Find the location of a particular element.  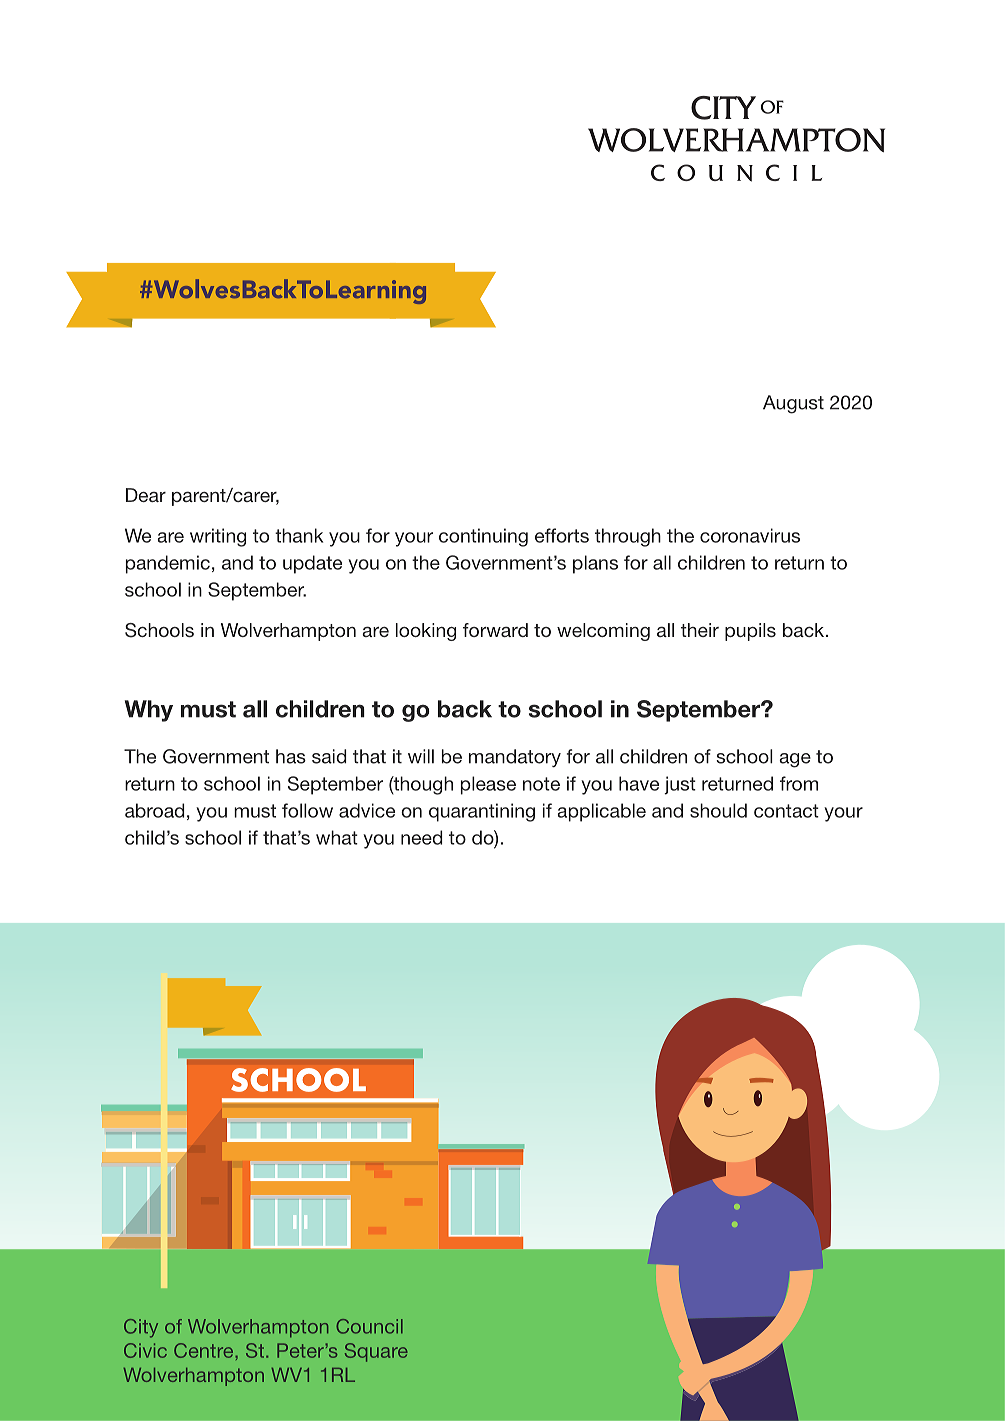

age is located at coordinates (795, 760).
